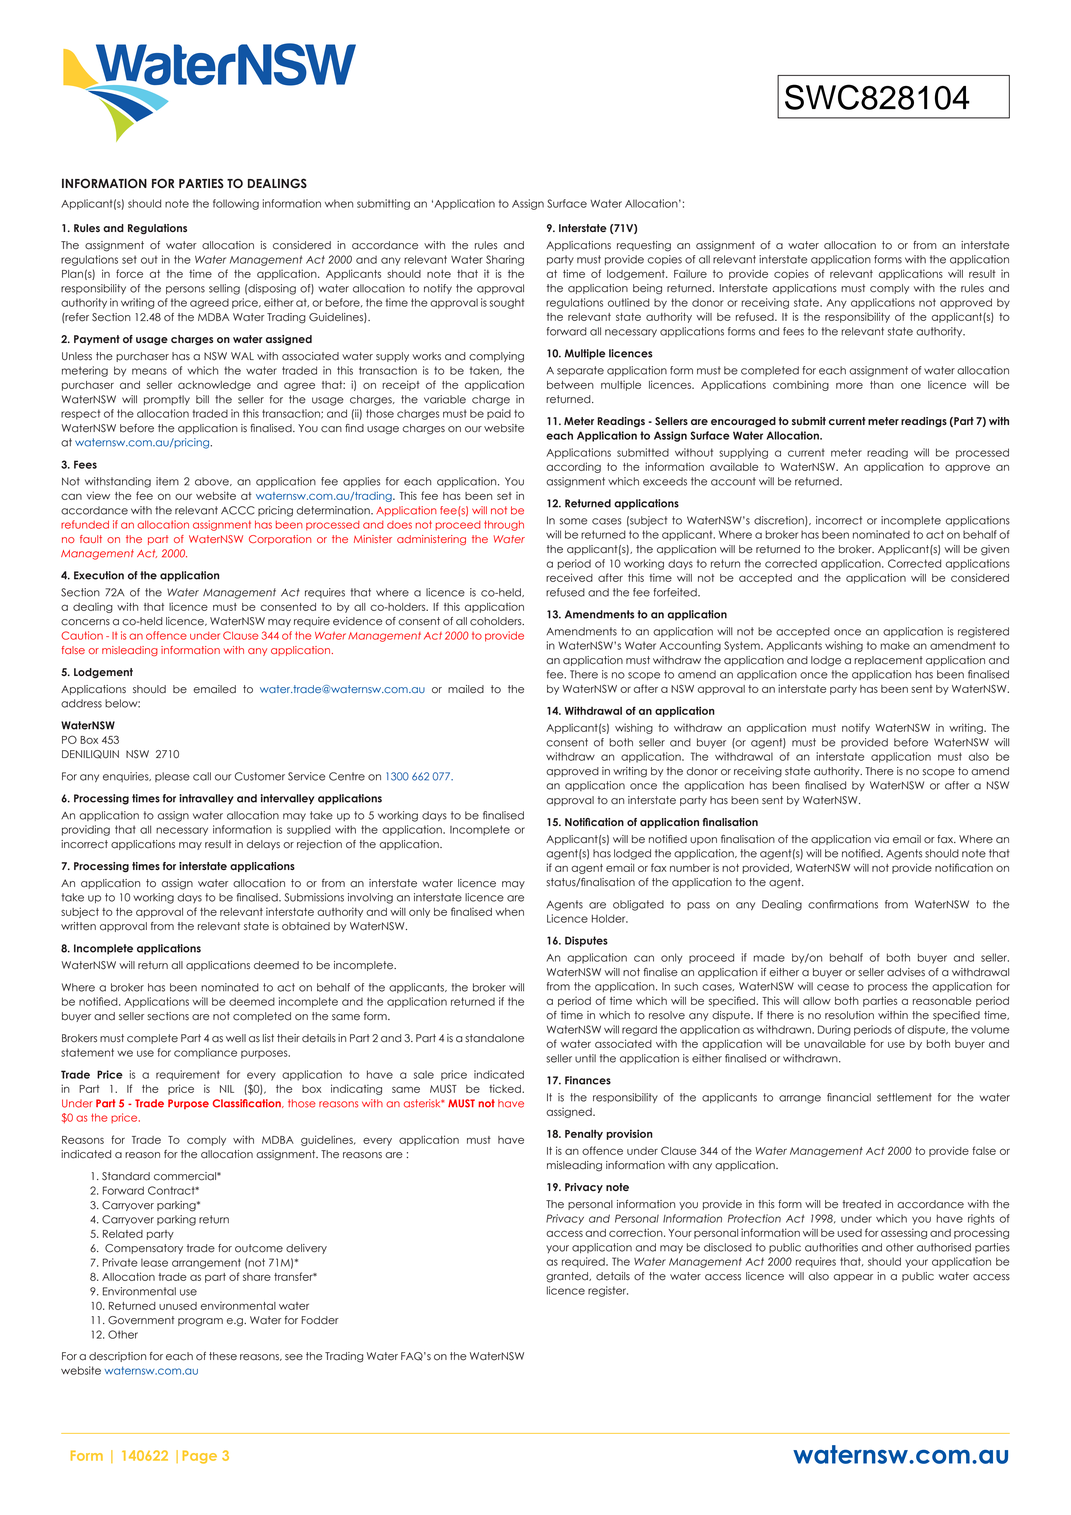 The height and width of the page is (1515, 1071). What do you see at coordinates (568, 1277) in the page?
I see `granted` at bounding box center [568, 1277].
